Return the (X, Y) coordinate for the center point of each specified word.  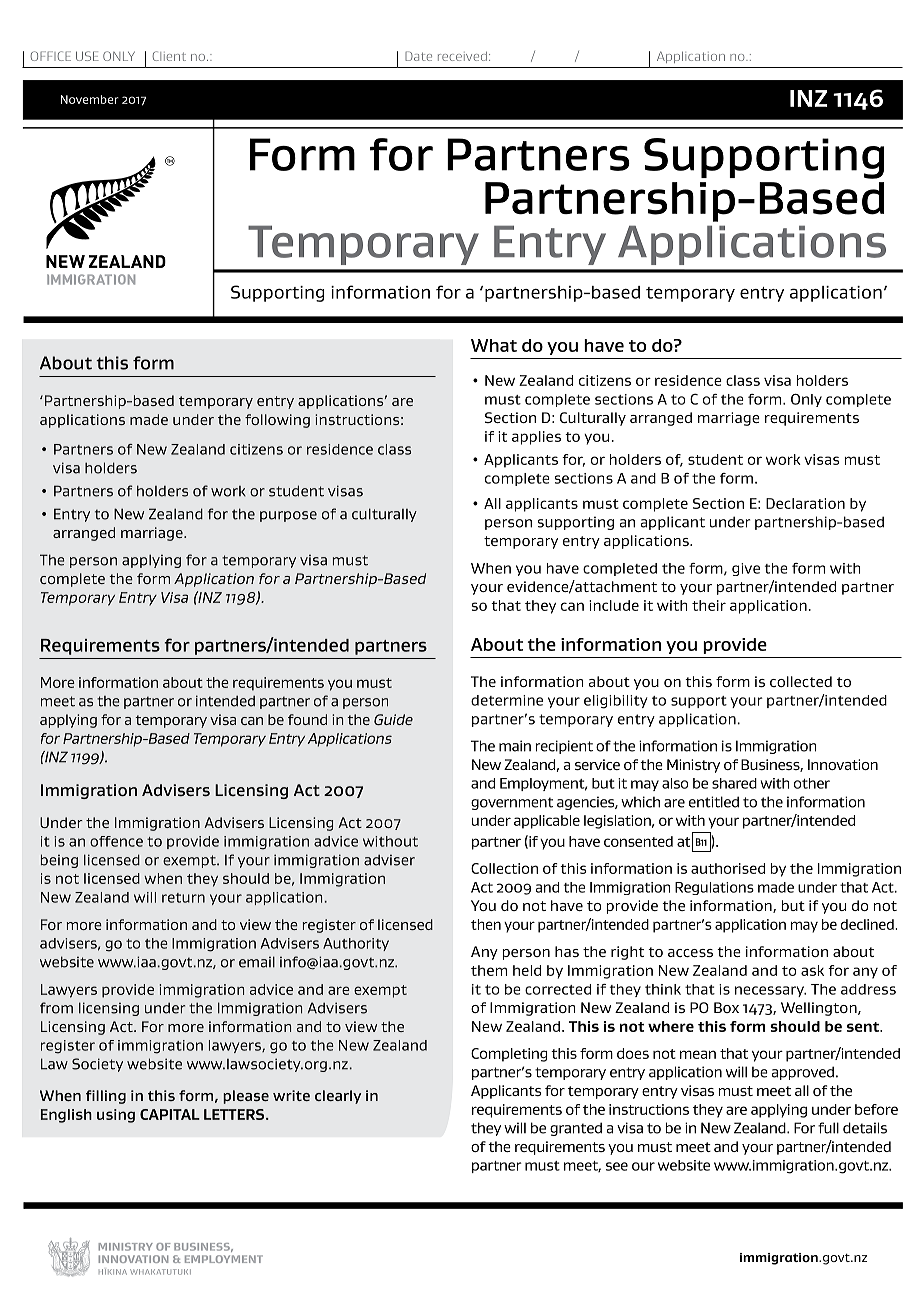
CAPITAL (170, 1114)
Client (169, 56)
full (828, 1128)
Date (418, 56)
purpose (288, 516)
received (462, 56)
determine (507, 700)
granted (576, 1129)
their (709, 605)
